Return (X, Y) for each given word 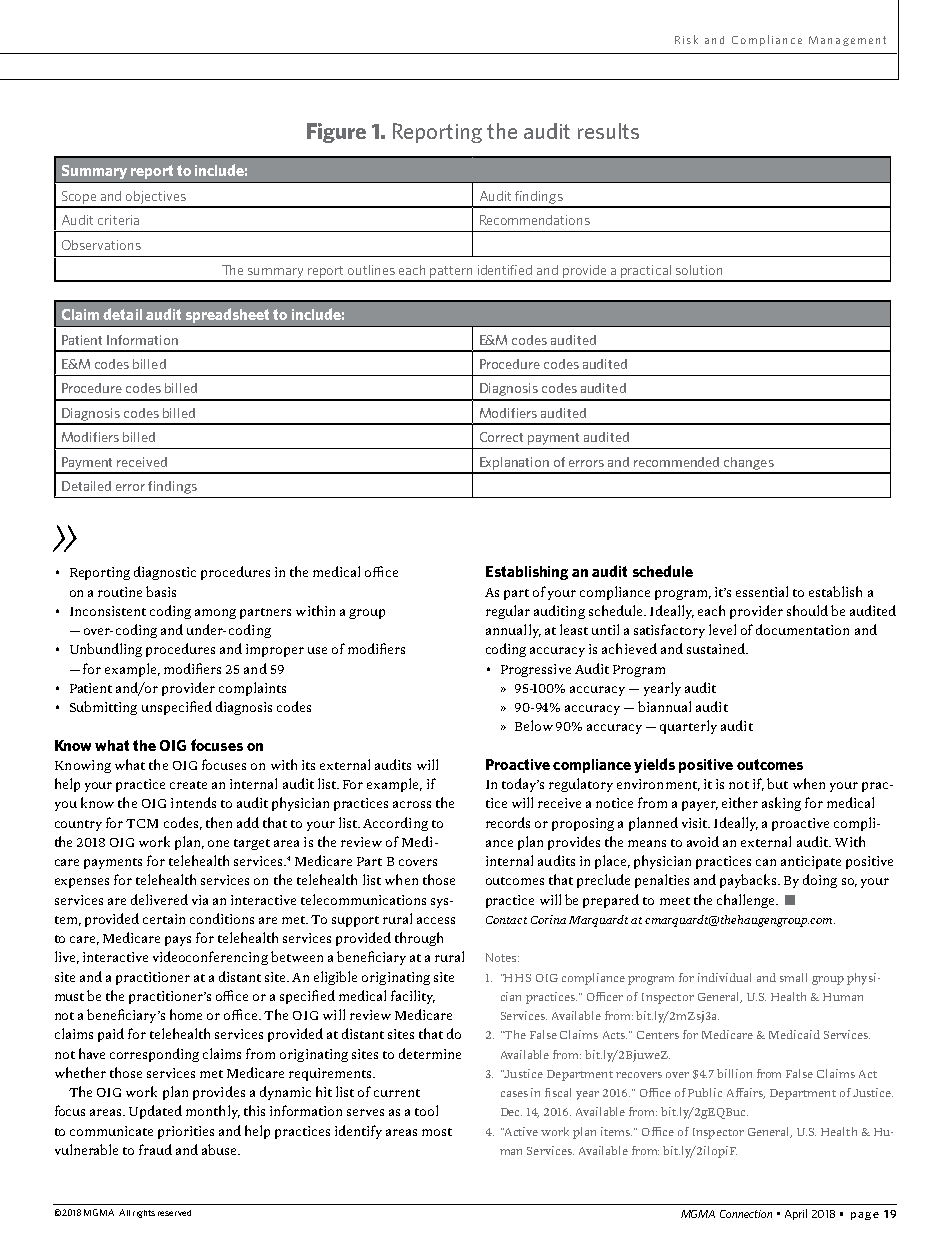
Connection (746, 1214)
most (437, 1132)
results (608, 131)
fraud (155, 1149)
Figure (336, 133)
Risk (686, 39)
